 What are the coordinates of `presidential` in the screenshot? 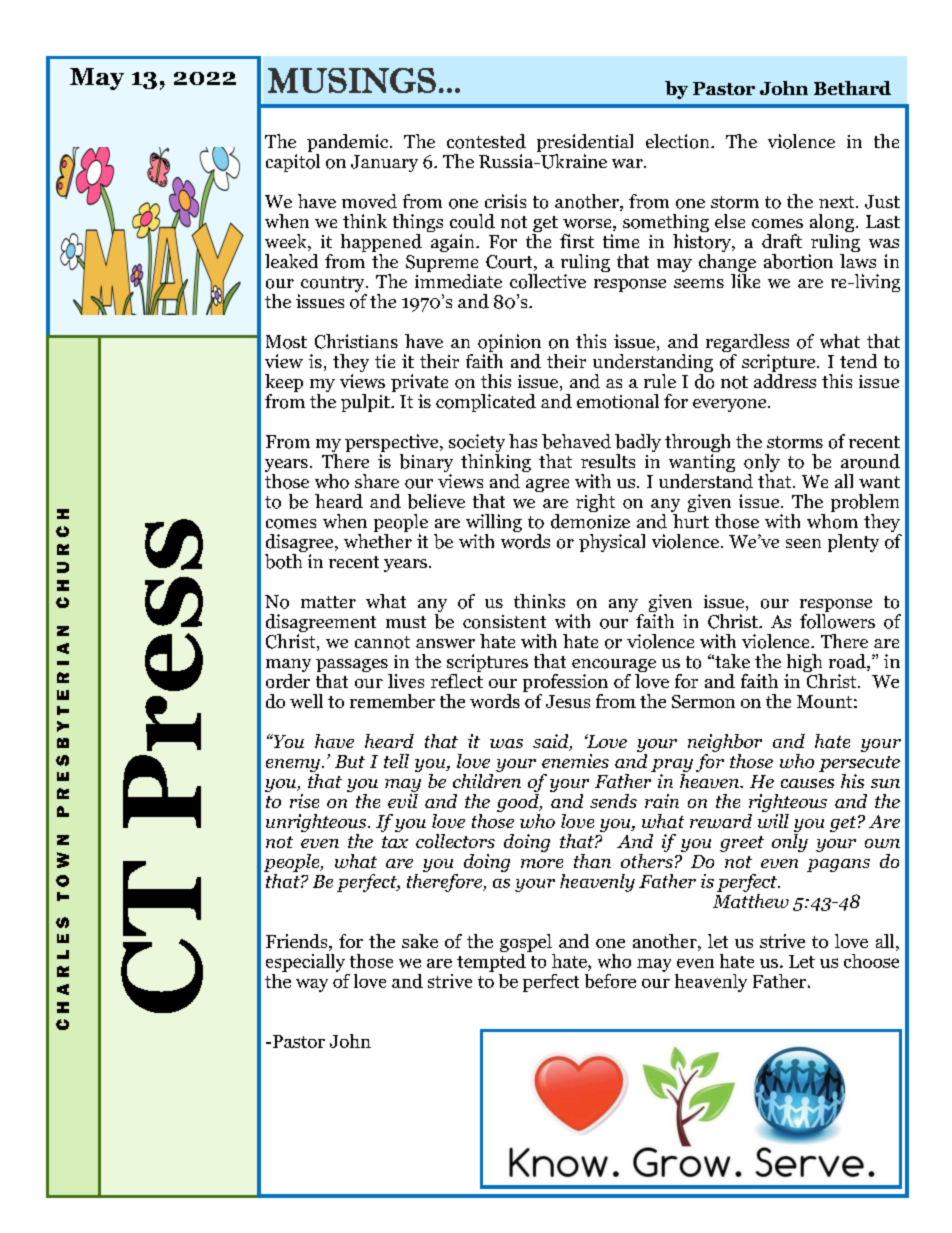 It's located at (585, 144).
